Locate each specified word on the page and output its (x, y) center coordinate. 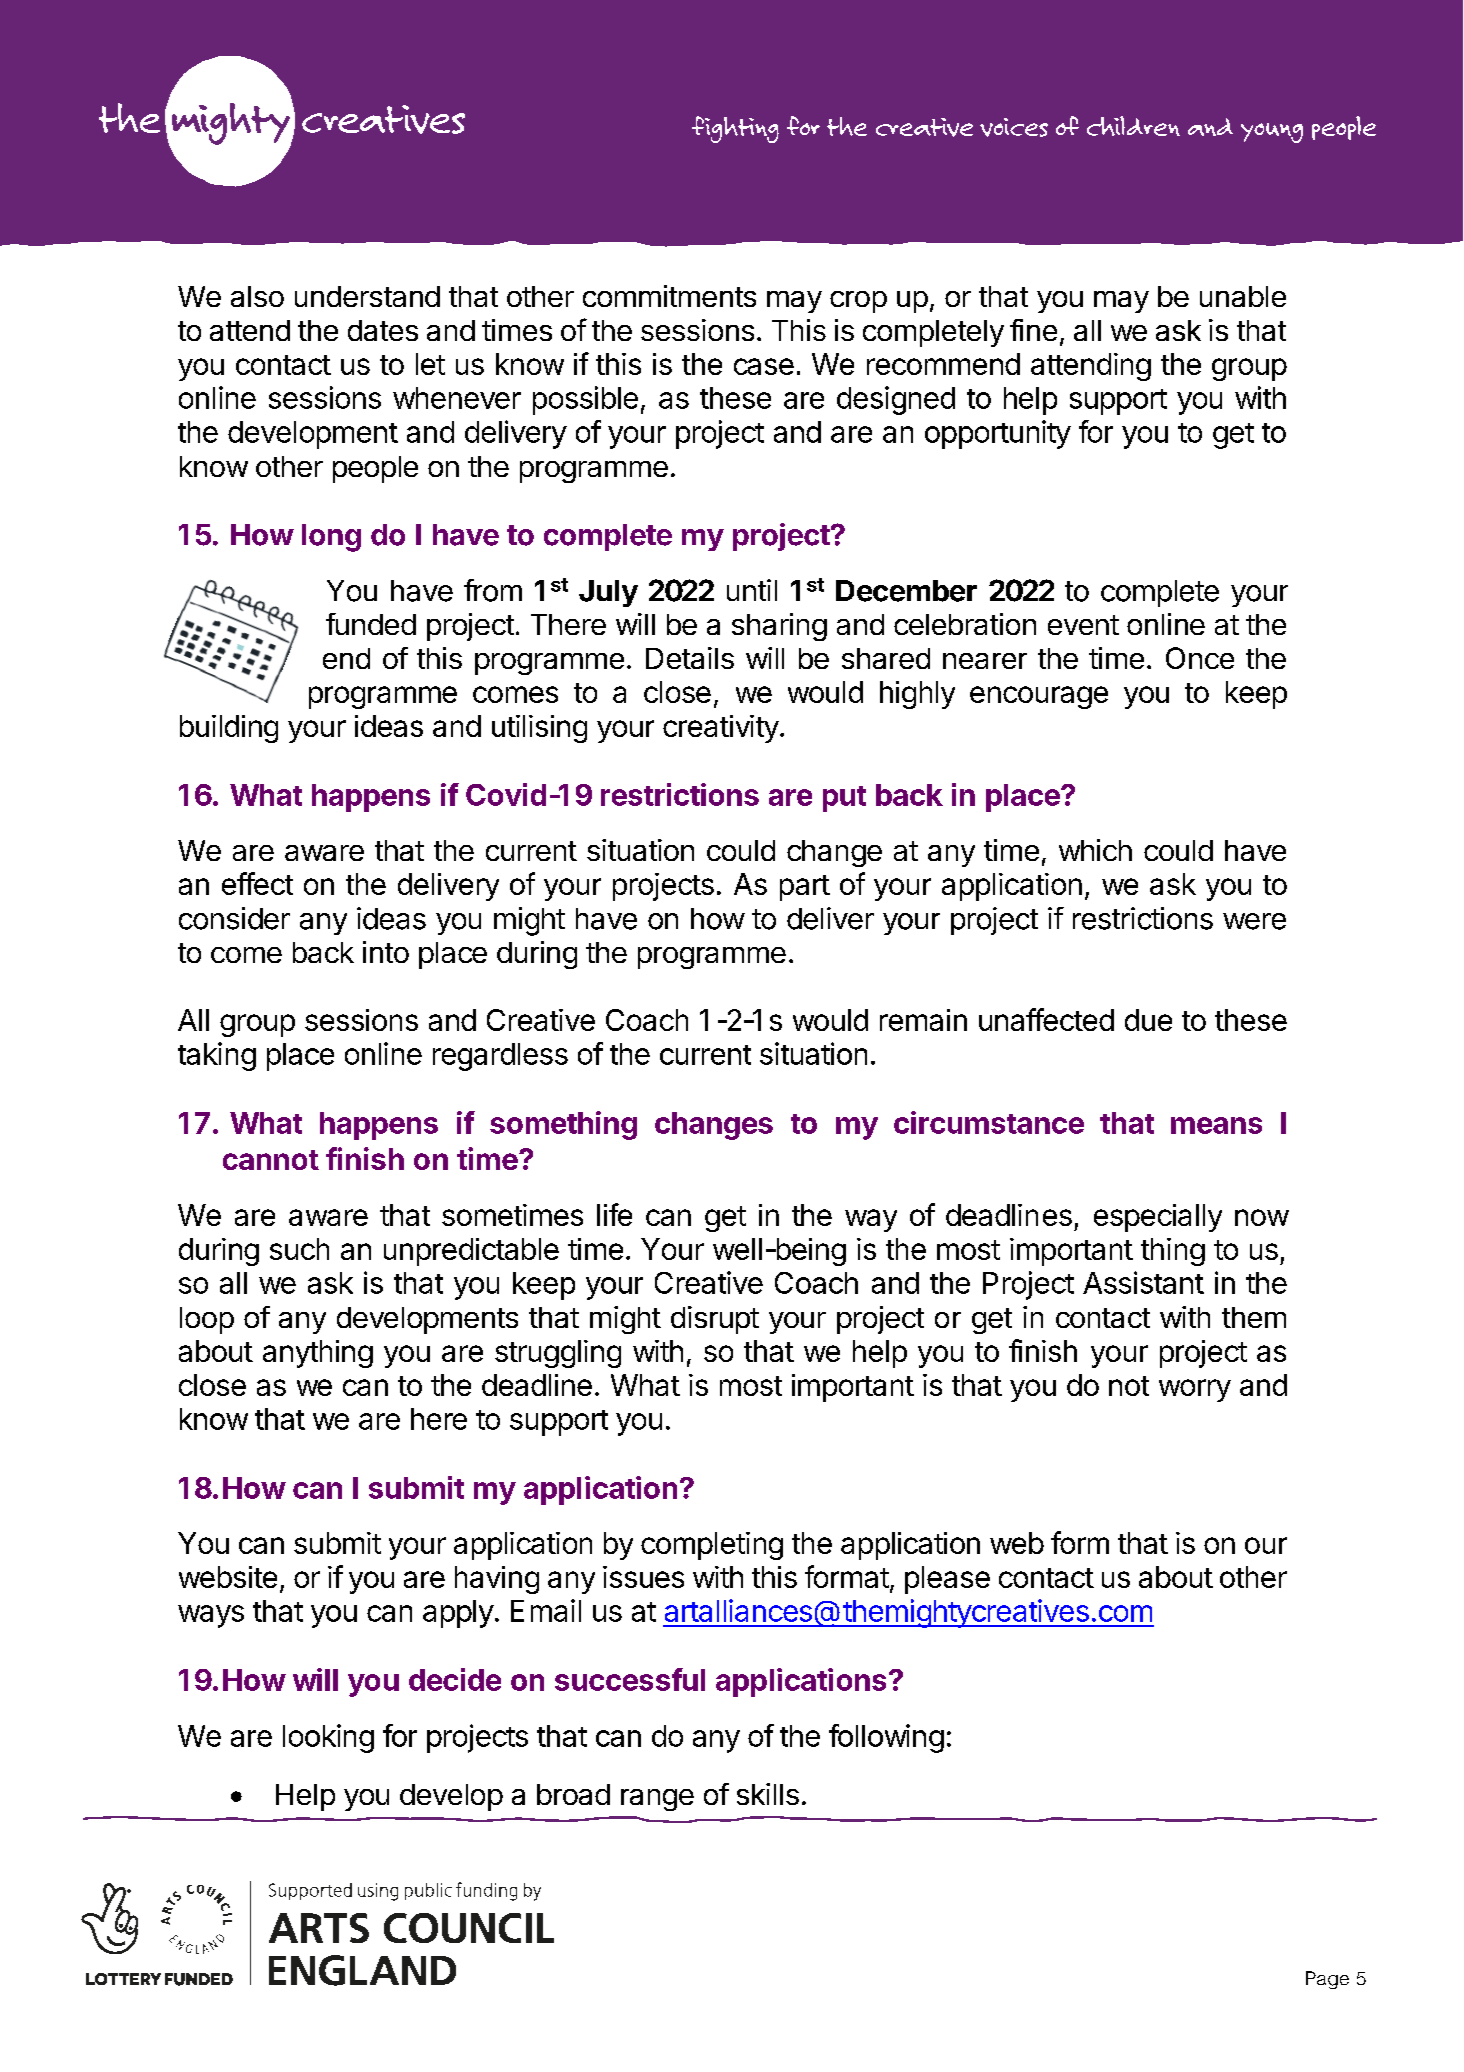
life (614, 1214)
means (1216, 1125)
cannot (271, 1160)
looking (328, 1738)
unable (1243, 296)
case (764, 366)
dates (383, 330)
